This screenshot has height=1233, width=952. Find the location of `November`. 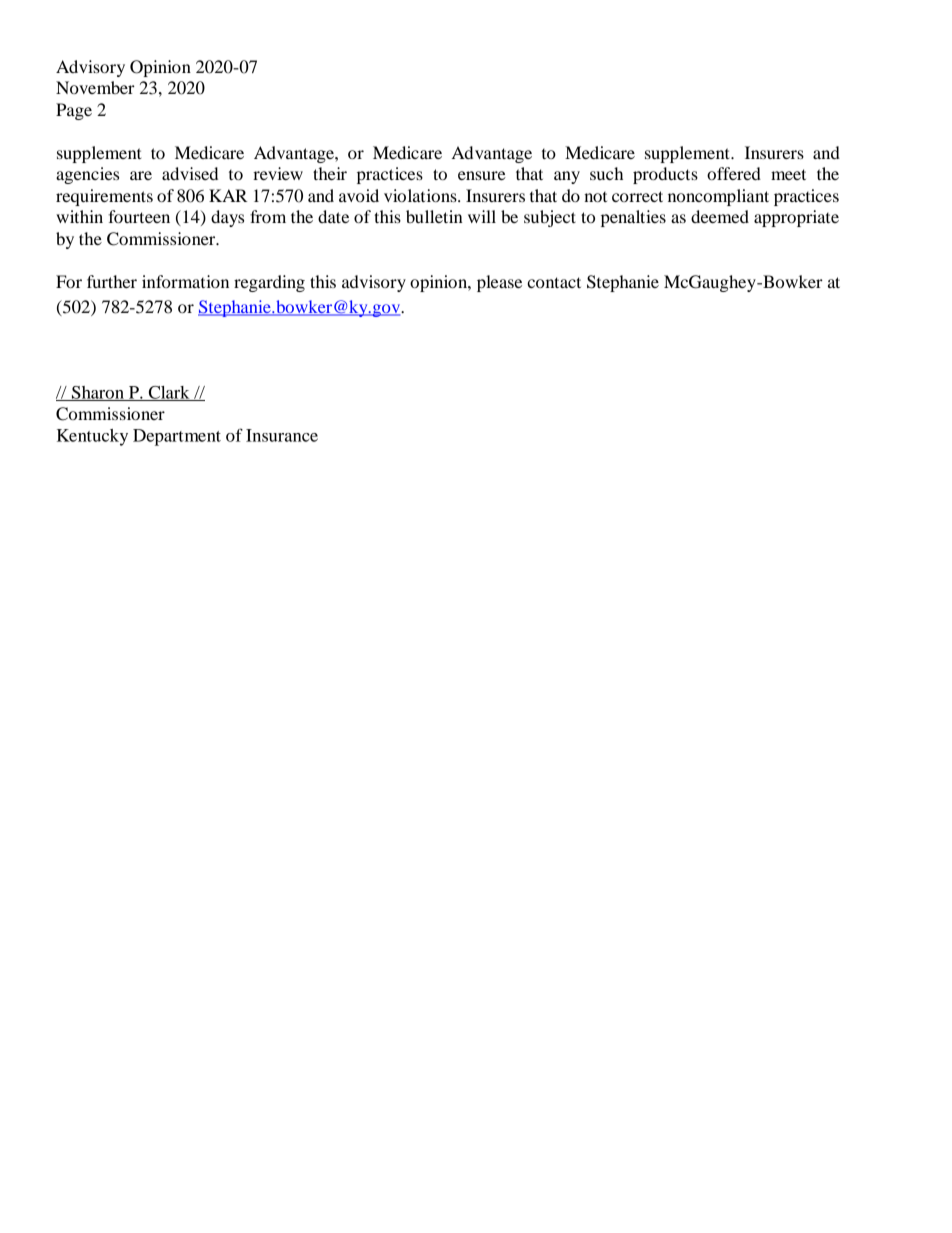

November is located at coordinates (95, 87).
